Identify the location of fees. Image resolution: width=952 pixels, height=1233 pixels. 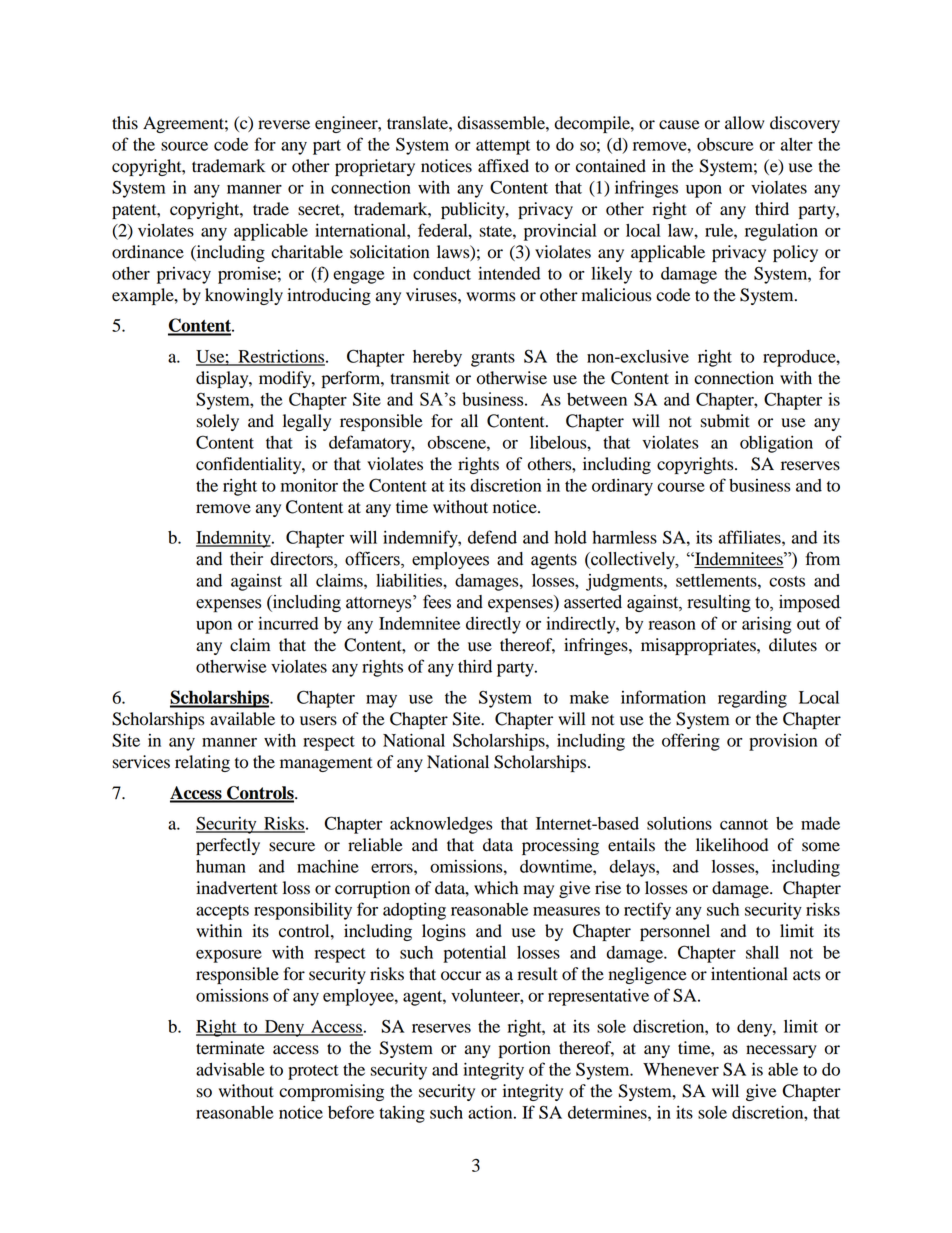
(437, 601).
